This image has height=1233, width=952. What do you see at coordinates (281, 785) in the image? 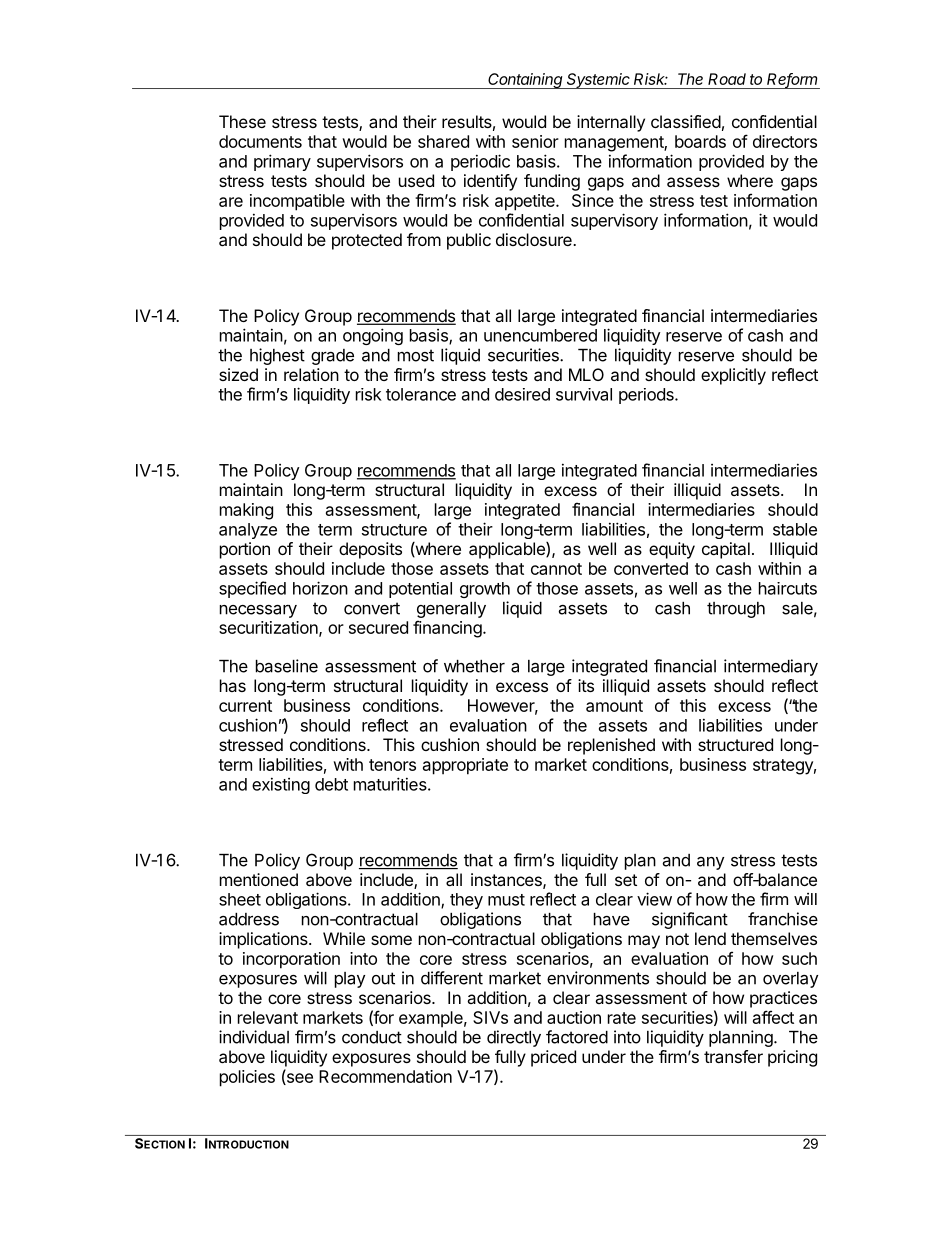
I see `existing` at bounding box center [281, 785].
